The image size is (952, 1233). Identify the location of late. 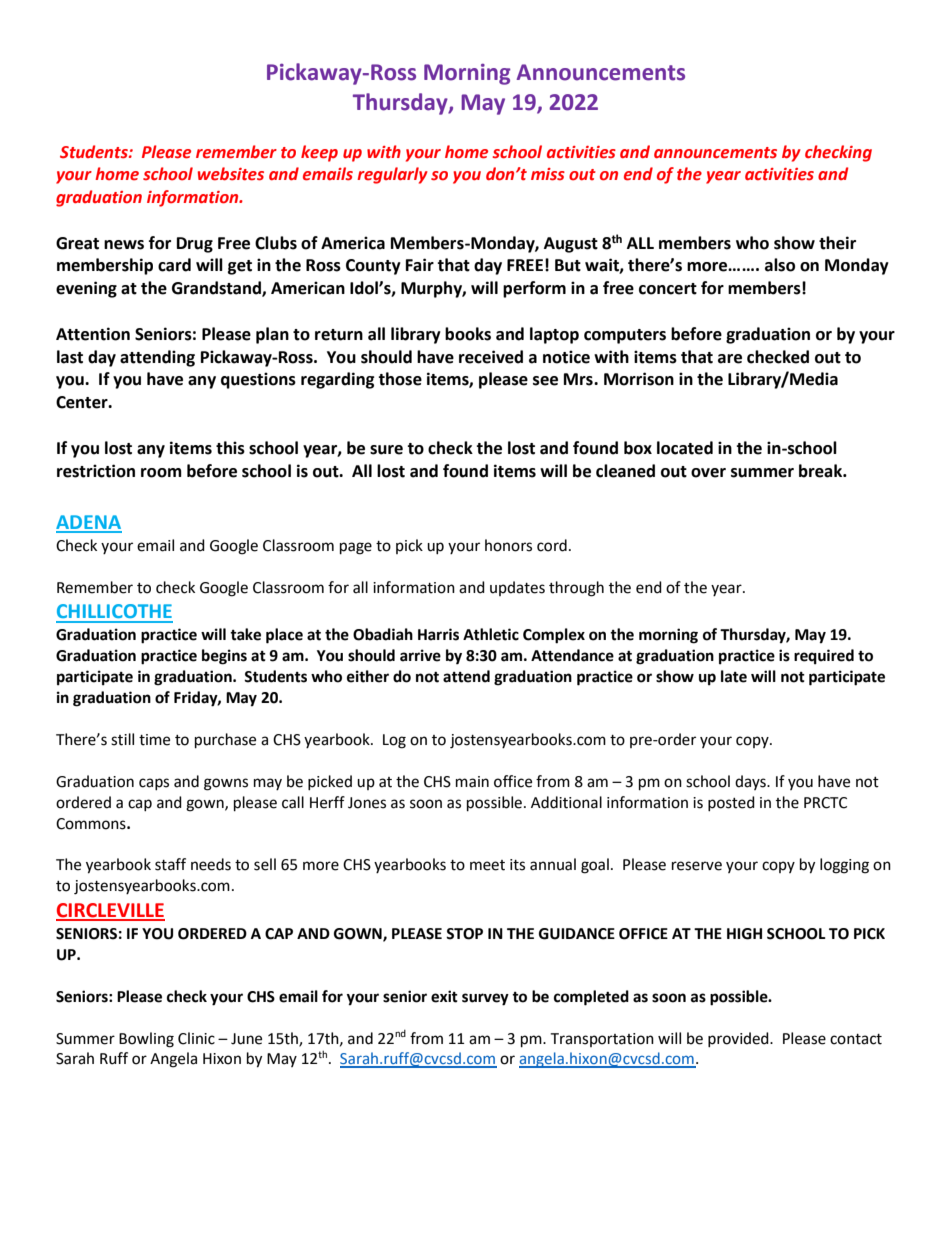
(734, 676).
